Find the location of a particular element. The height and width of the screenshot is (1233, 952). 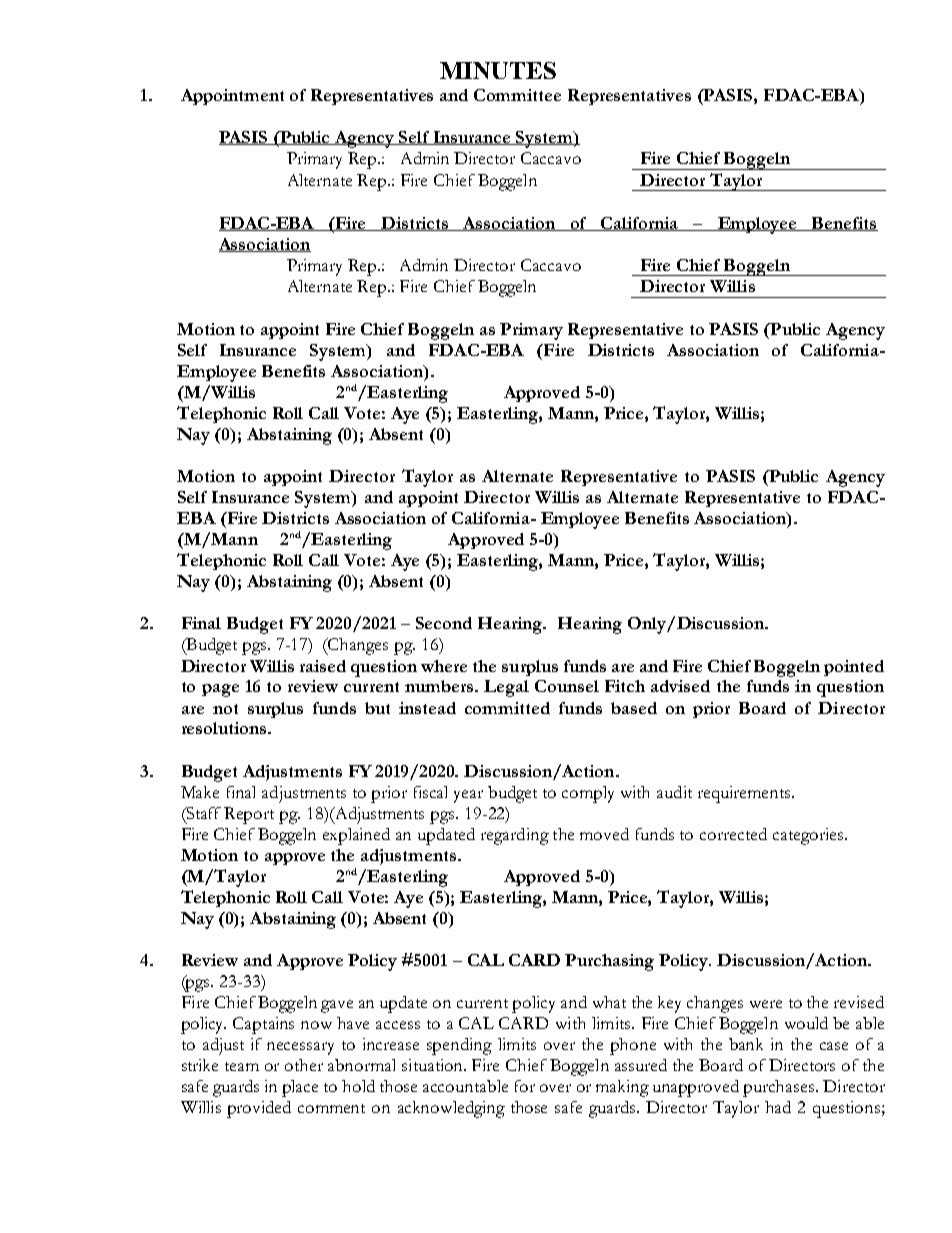

regarding is located at coordinates (515, 836).
